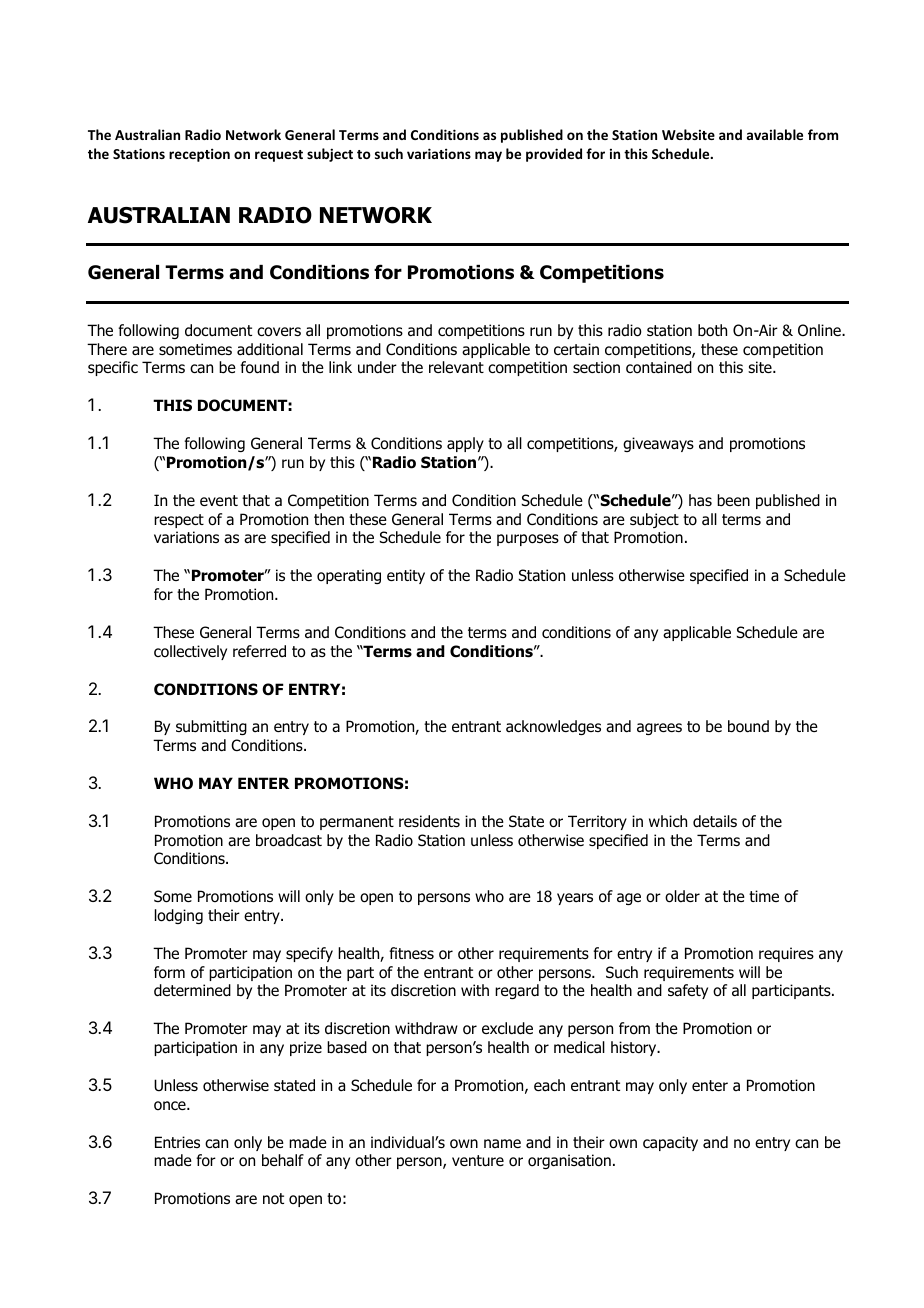 This document has height=1308, width=924. What do you see at coordinates (478, 1161) in the document?
I see `venture` at bounding box center [478, 1161].
